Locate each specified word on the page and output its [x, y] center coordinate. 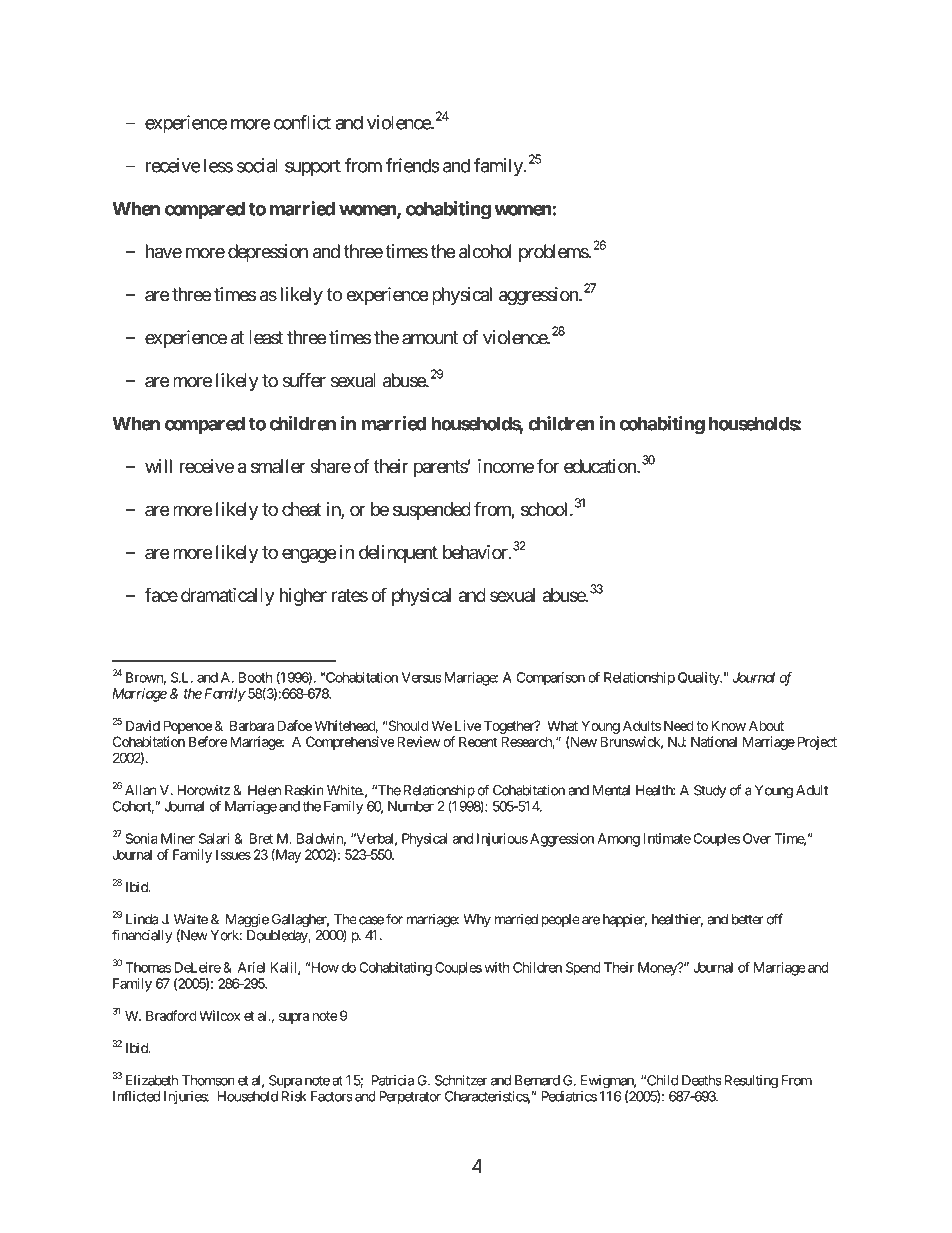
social [257, 165]
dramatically [227, 597]
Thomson [208, 1080]
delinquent [398, 554]
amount [430, 338]
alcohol [485, 251]
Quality [699, 679]
